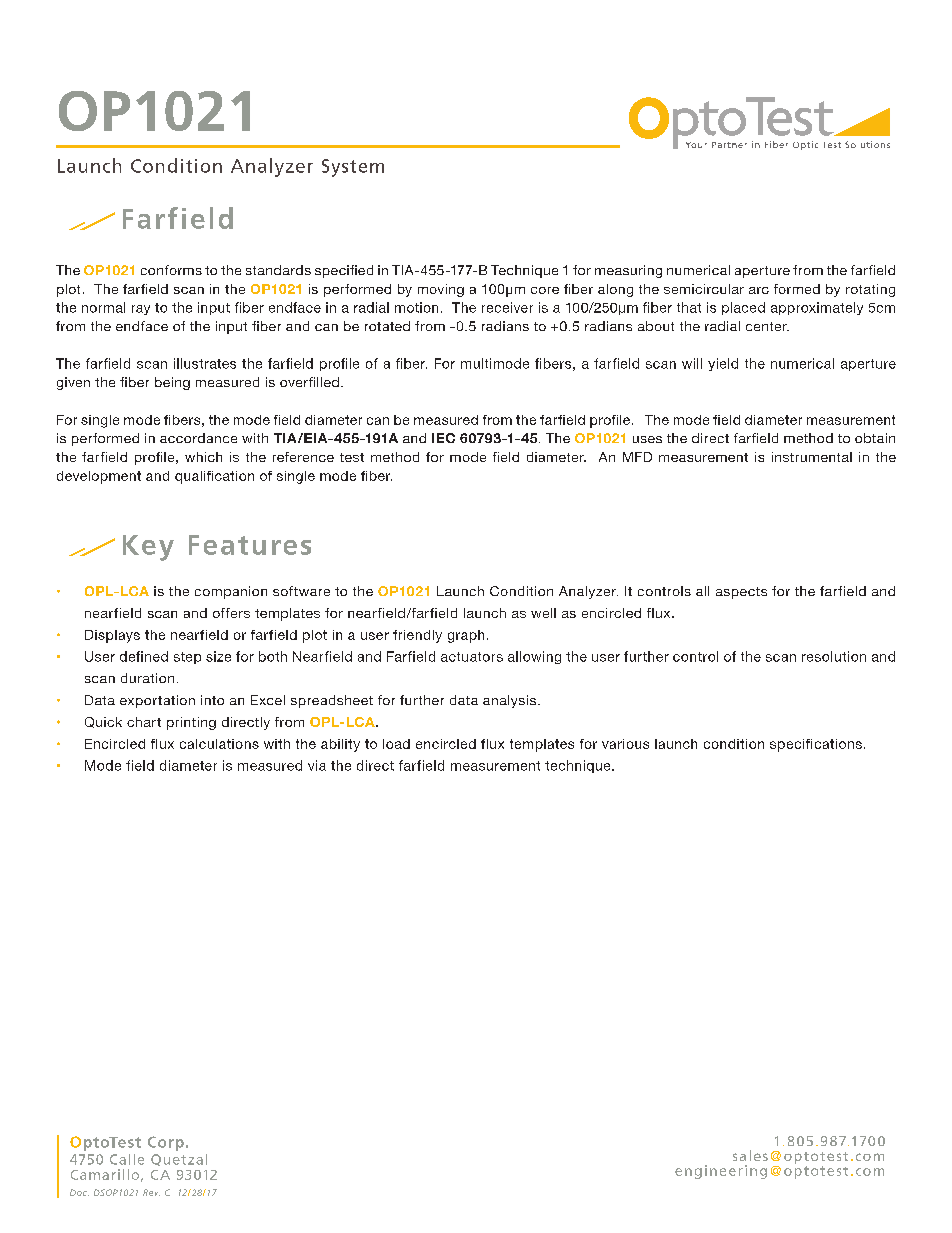 This page has height=1233, width=952. I want to click on arc, so click(759, 290).
